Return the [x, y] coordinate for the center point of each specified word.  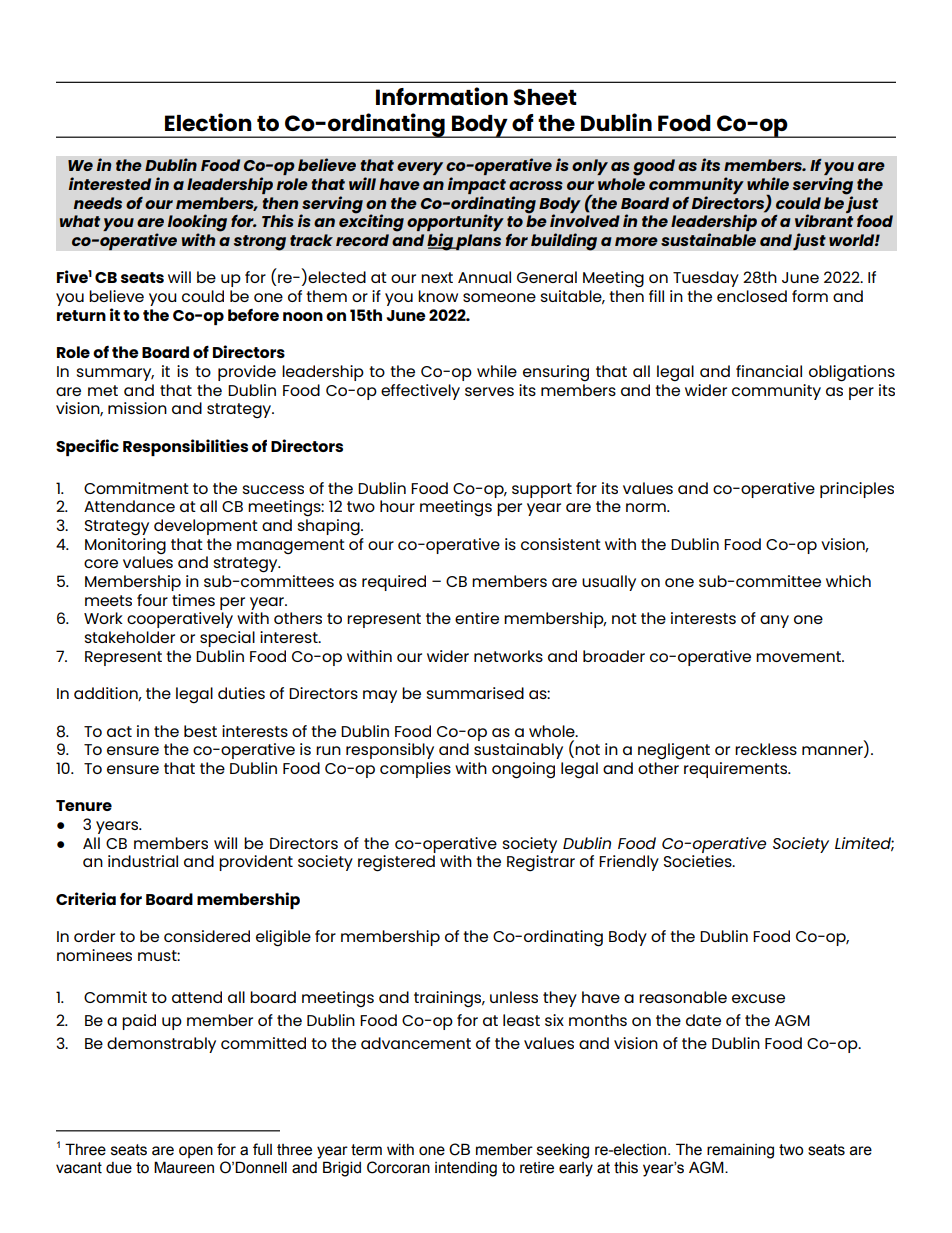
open [196, 1152]
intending [466, 1169]
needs [98, 203]
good [654, 167]
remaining [740, 1151]
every [420, 168]
